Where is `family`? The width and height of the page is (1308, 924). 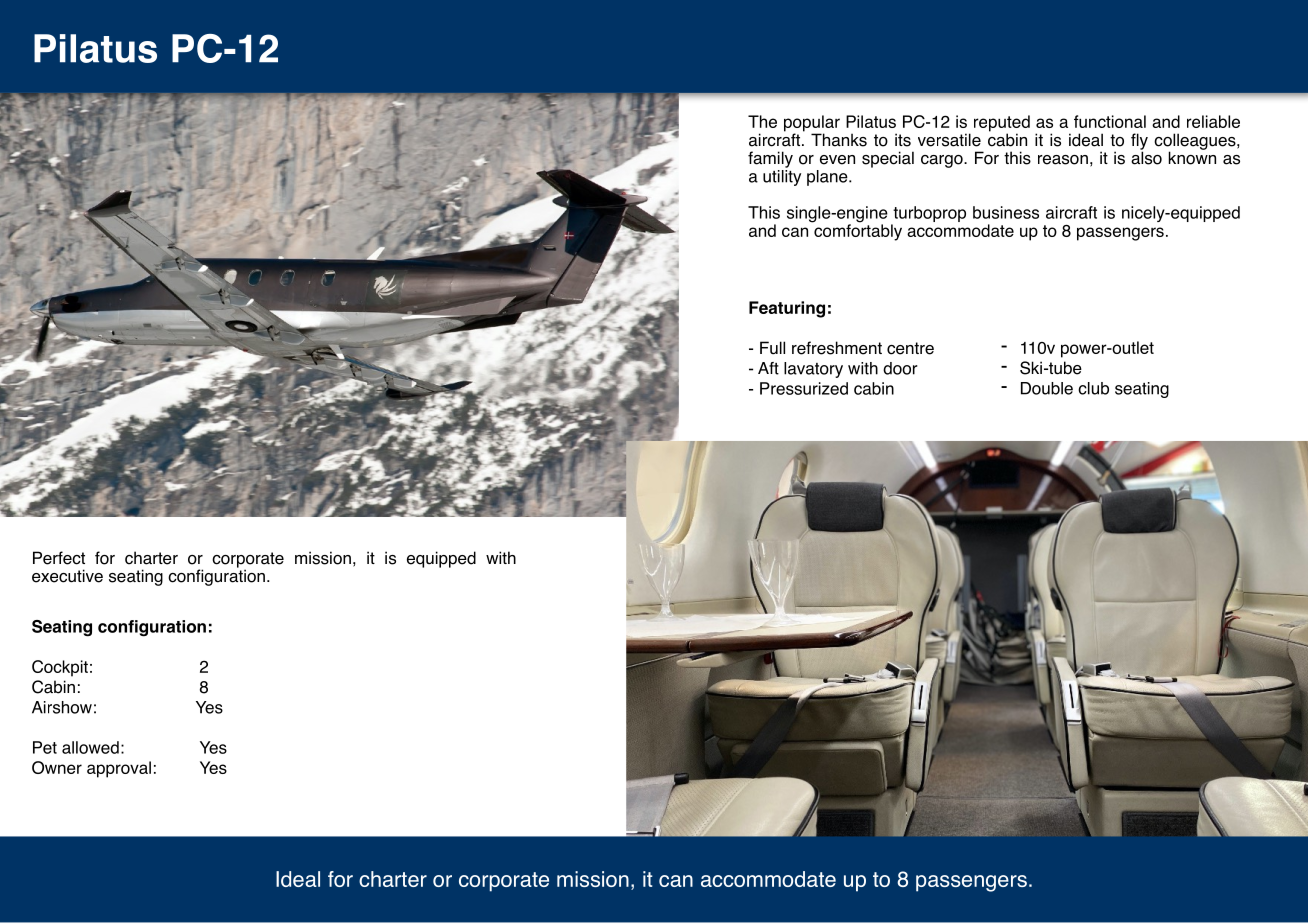 family is located at coordinates (770, 159).
